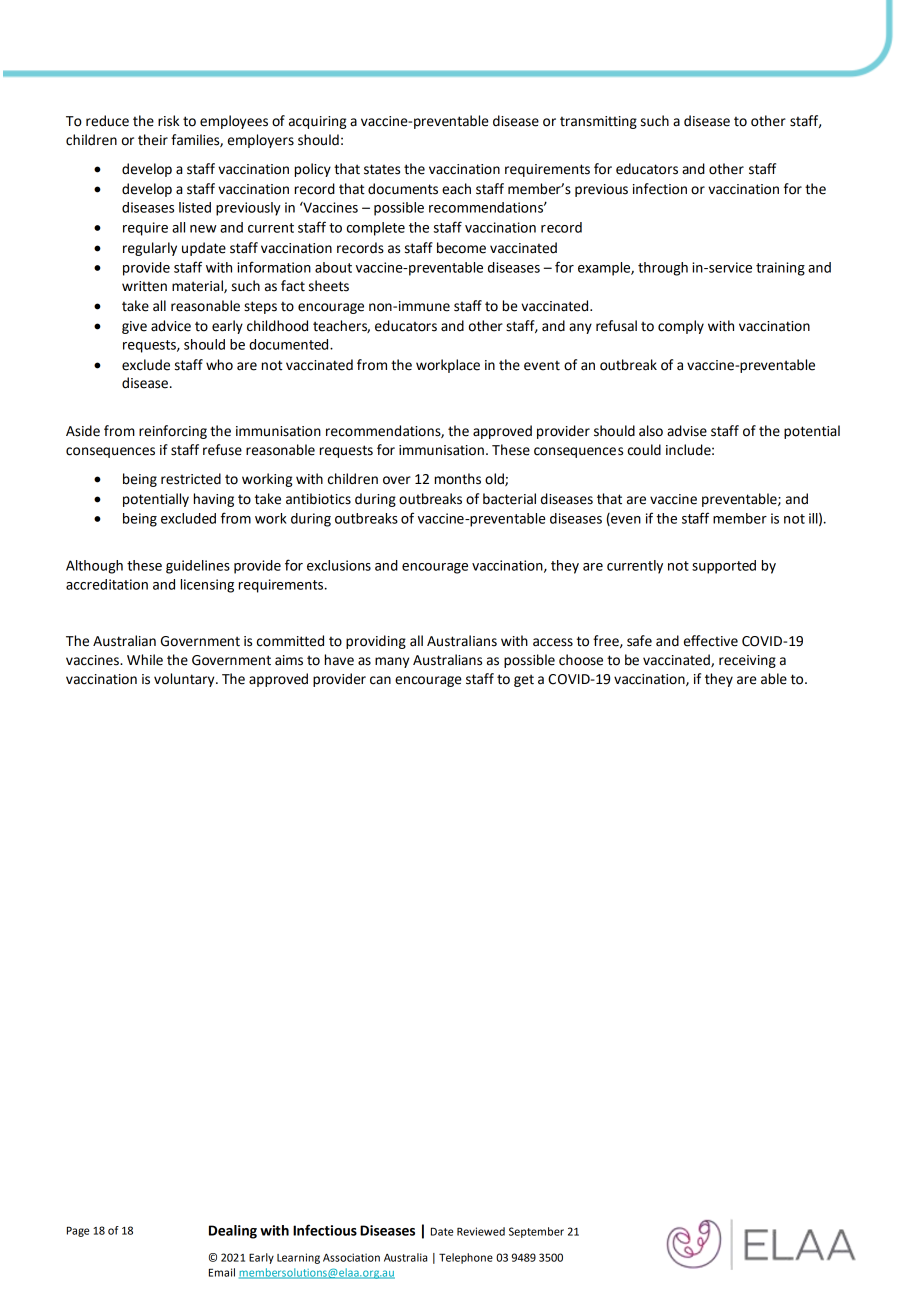  Describe the element at coordinates (536, 1232) in the page. I see `September` at that location.
